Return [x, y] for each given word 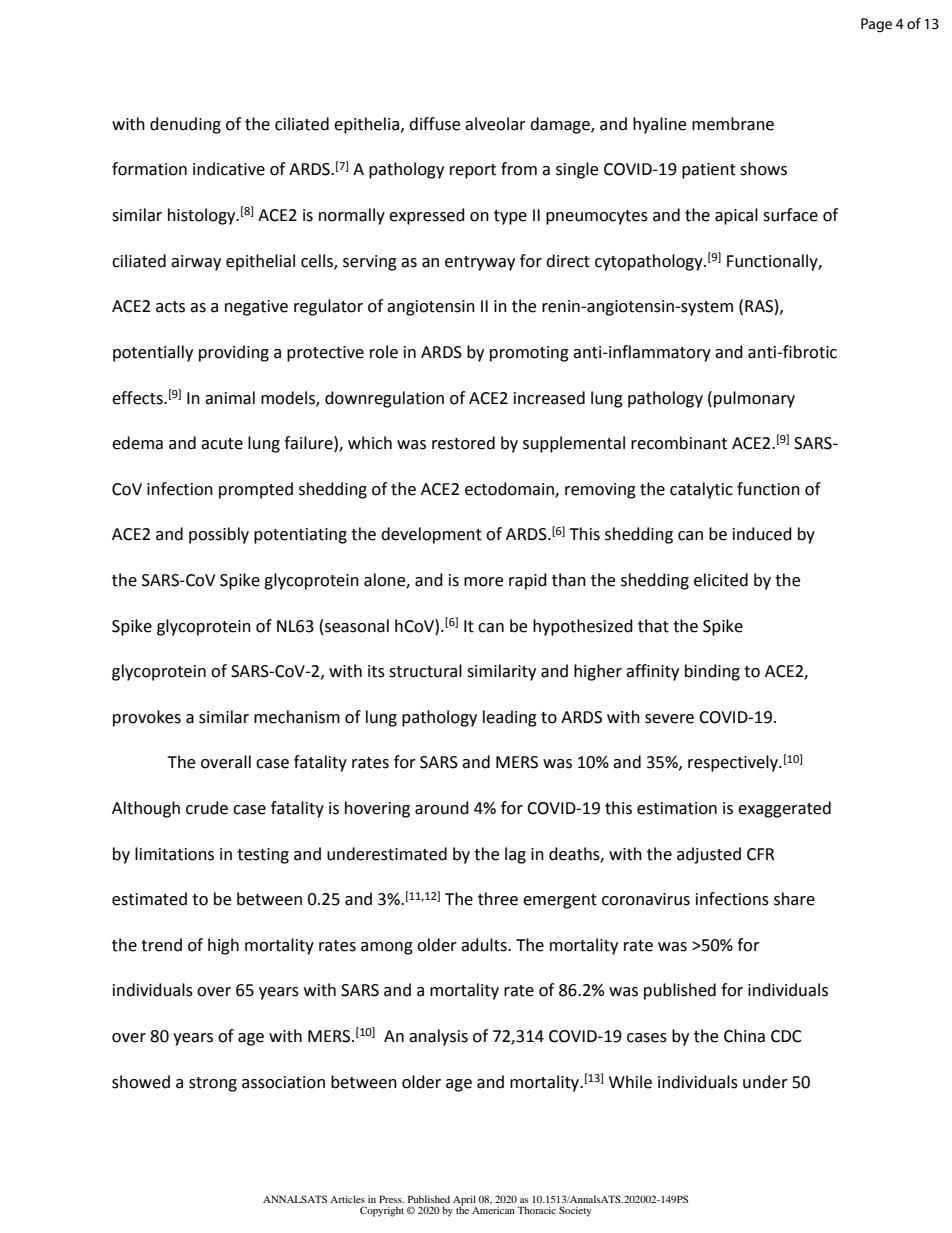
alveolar [495, 124]
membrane [733, 124]
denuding [185, 125]
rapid [528, 581]
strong [213, 1084]
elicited [721, 580]
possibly [219, 535]
